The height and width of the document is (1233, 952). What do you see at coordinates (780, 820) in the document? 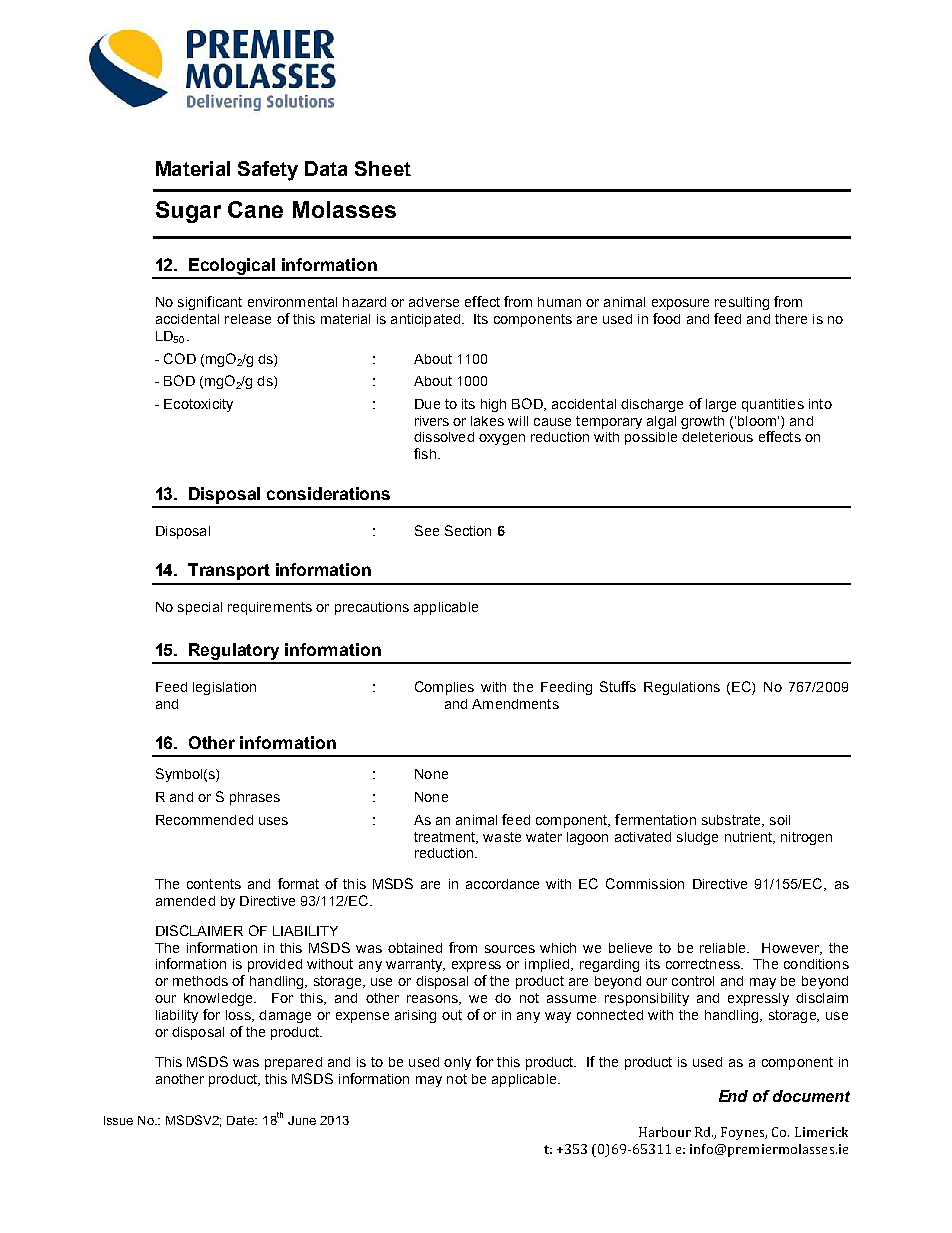
I see `soil` at bounding box center [780, 820].
